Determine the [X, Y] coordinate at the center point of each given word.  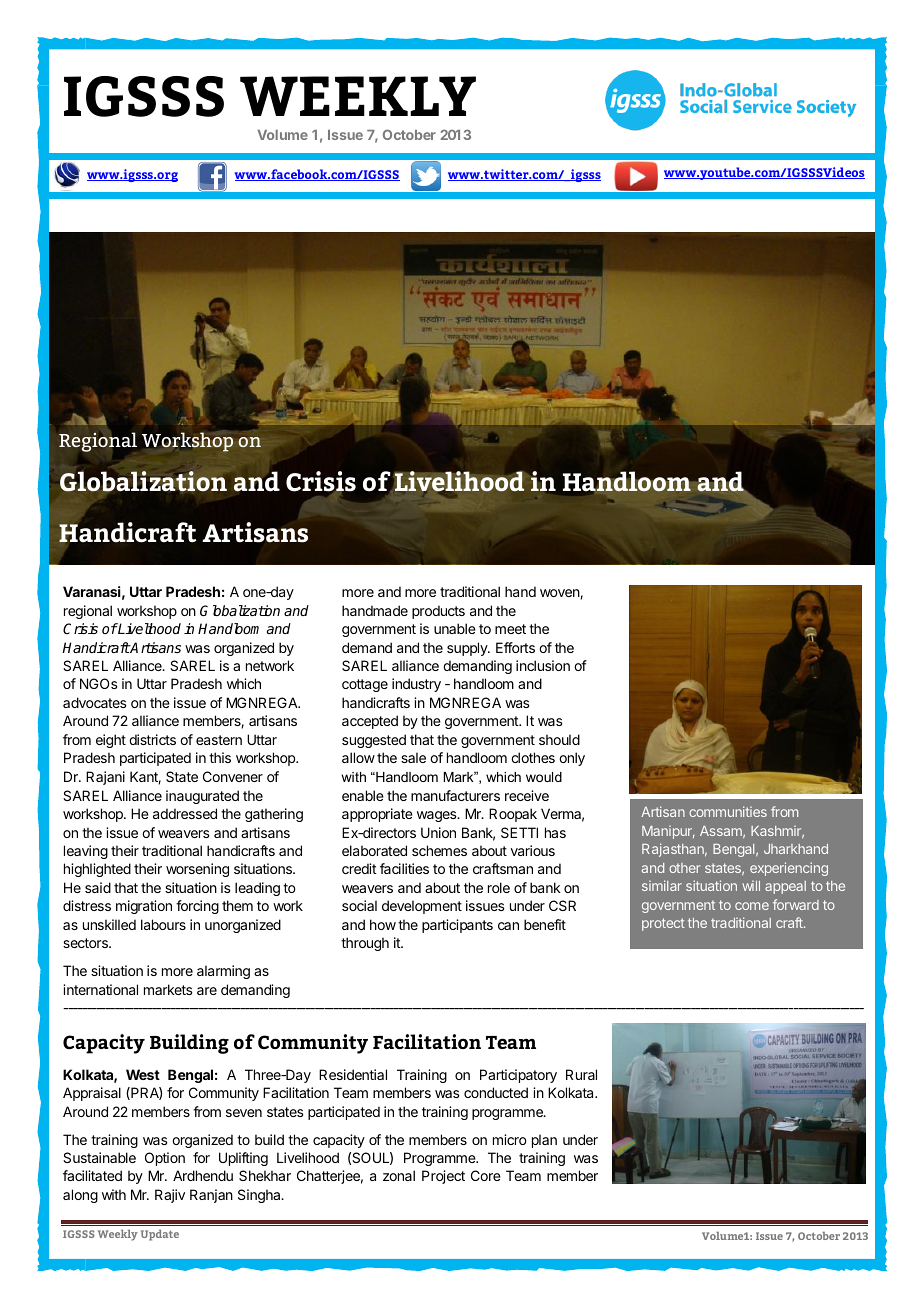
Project [443, 1177]
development [422, 907]
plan [544, 1141]
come [752, 906]
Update [160, 1235]
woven [560, 594]
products [438, 612]
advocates [95, 702]
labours [163, 924]
